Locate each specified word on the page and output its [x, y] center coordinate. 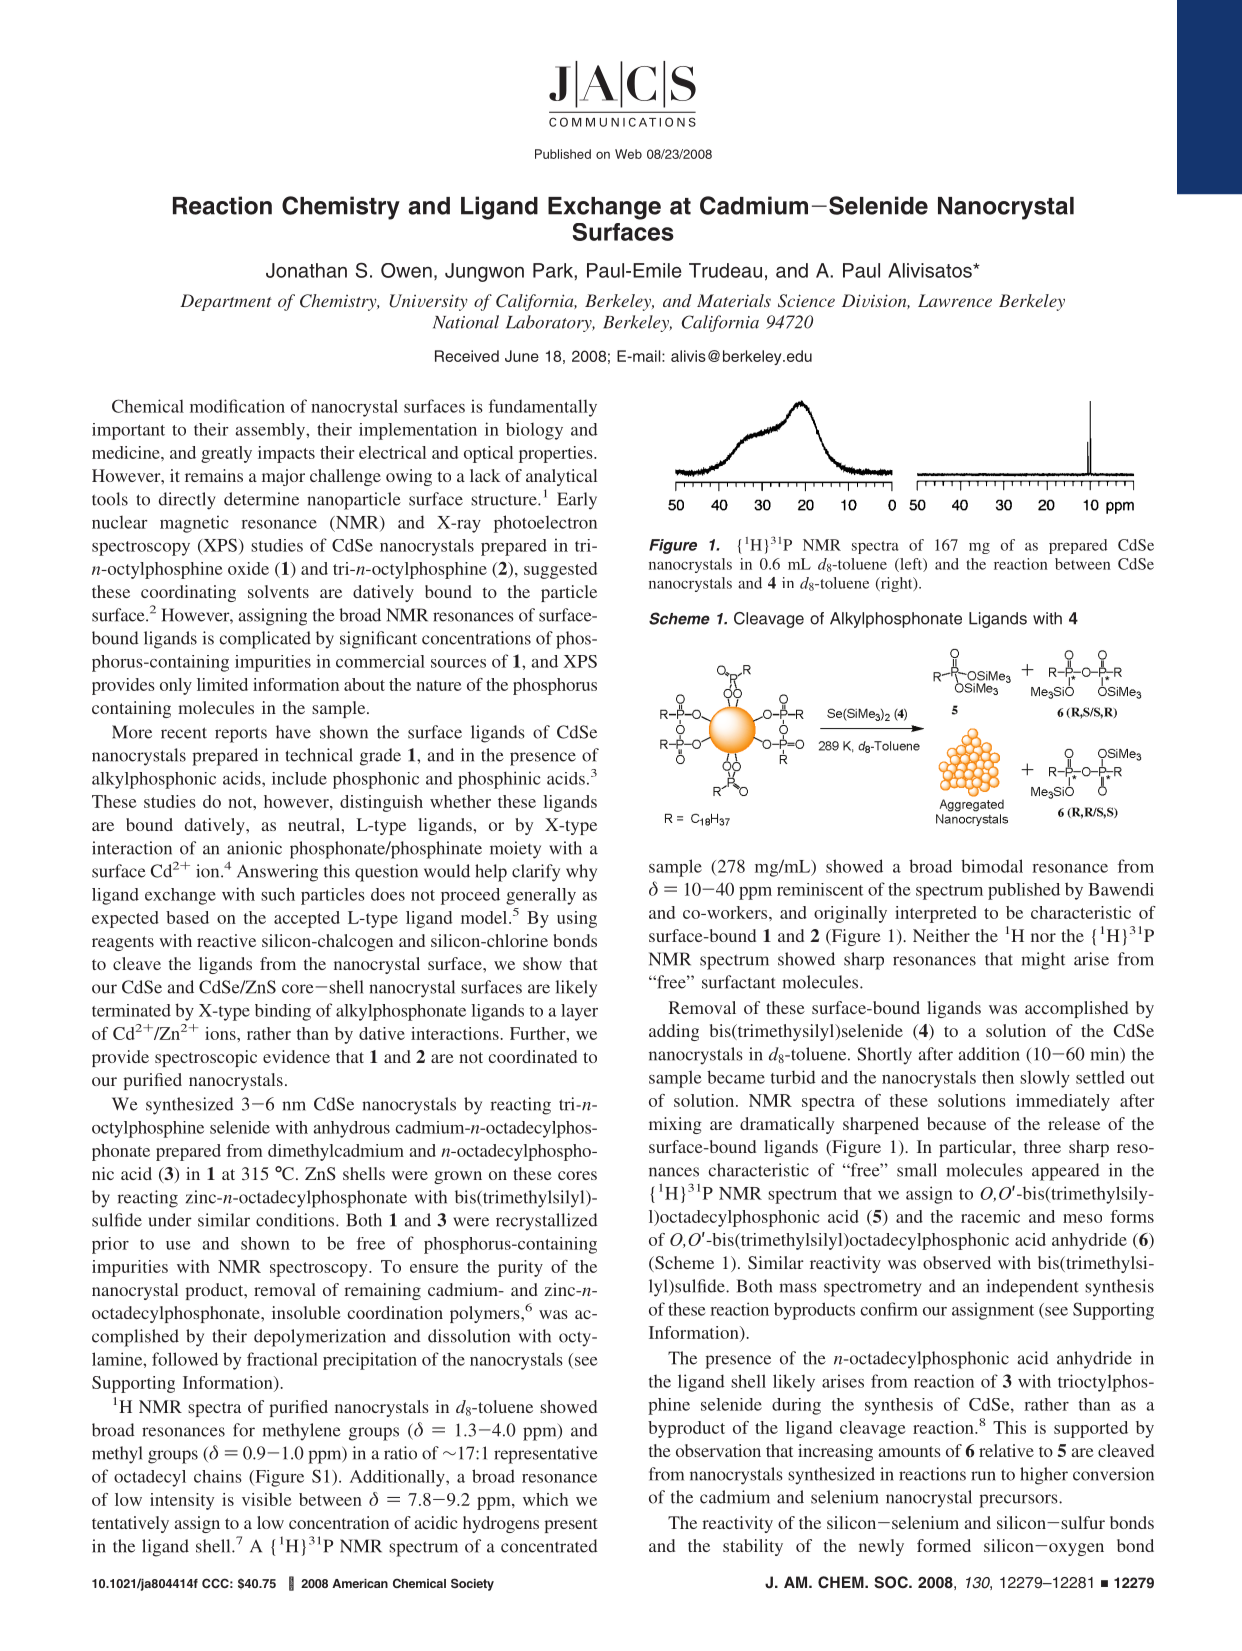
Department [226, 302]
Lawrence [955, 300]
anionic [254, 848]
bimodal [992, 866]
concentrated [549, 1546]
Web [628, 154]
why [581, 873]
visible [266, 1499]
